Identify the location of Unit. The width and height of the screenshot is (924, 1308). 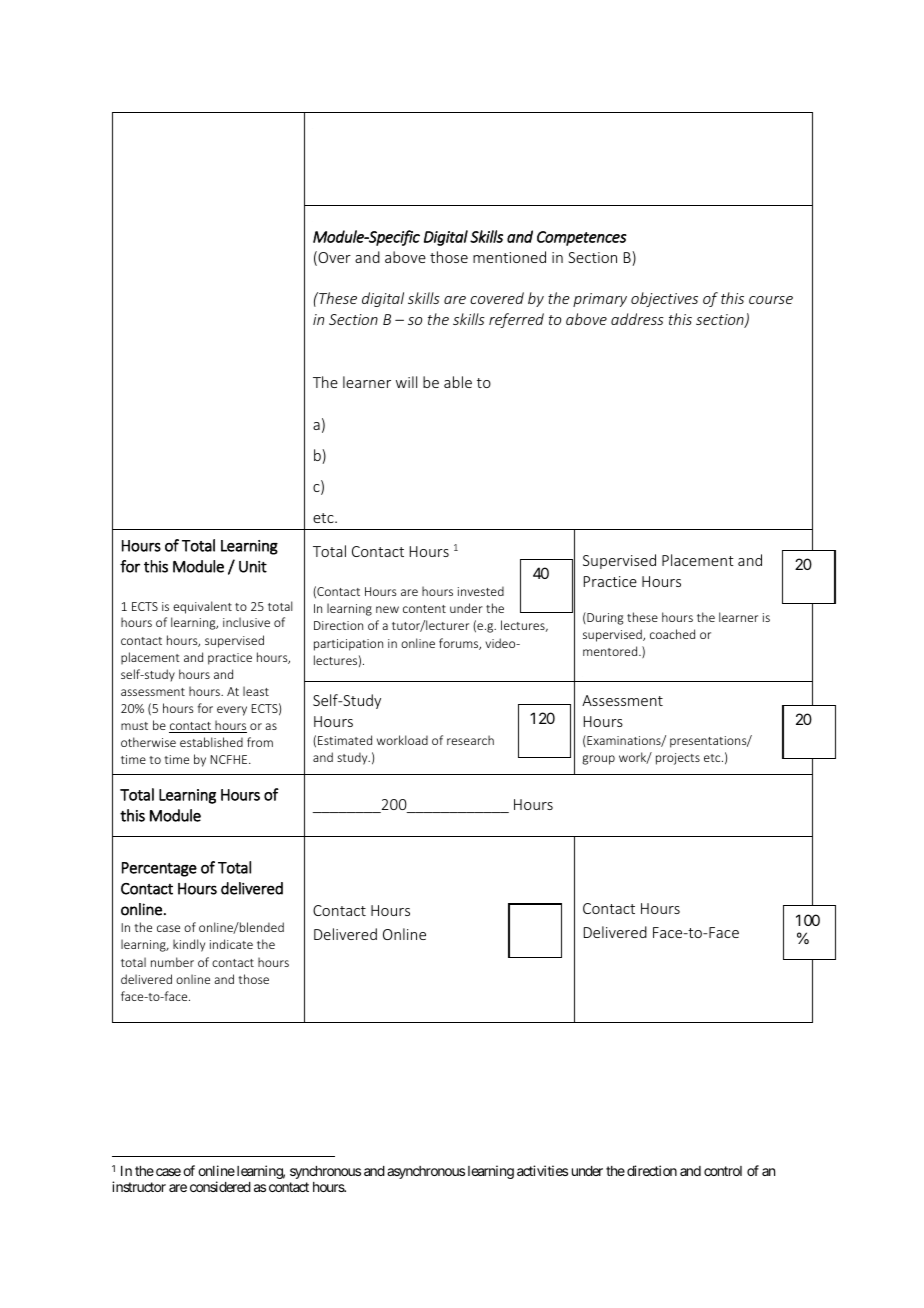
(253, 567).
